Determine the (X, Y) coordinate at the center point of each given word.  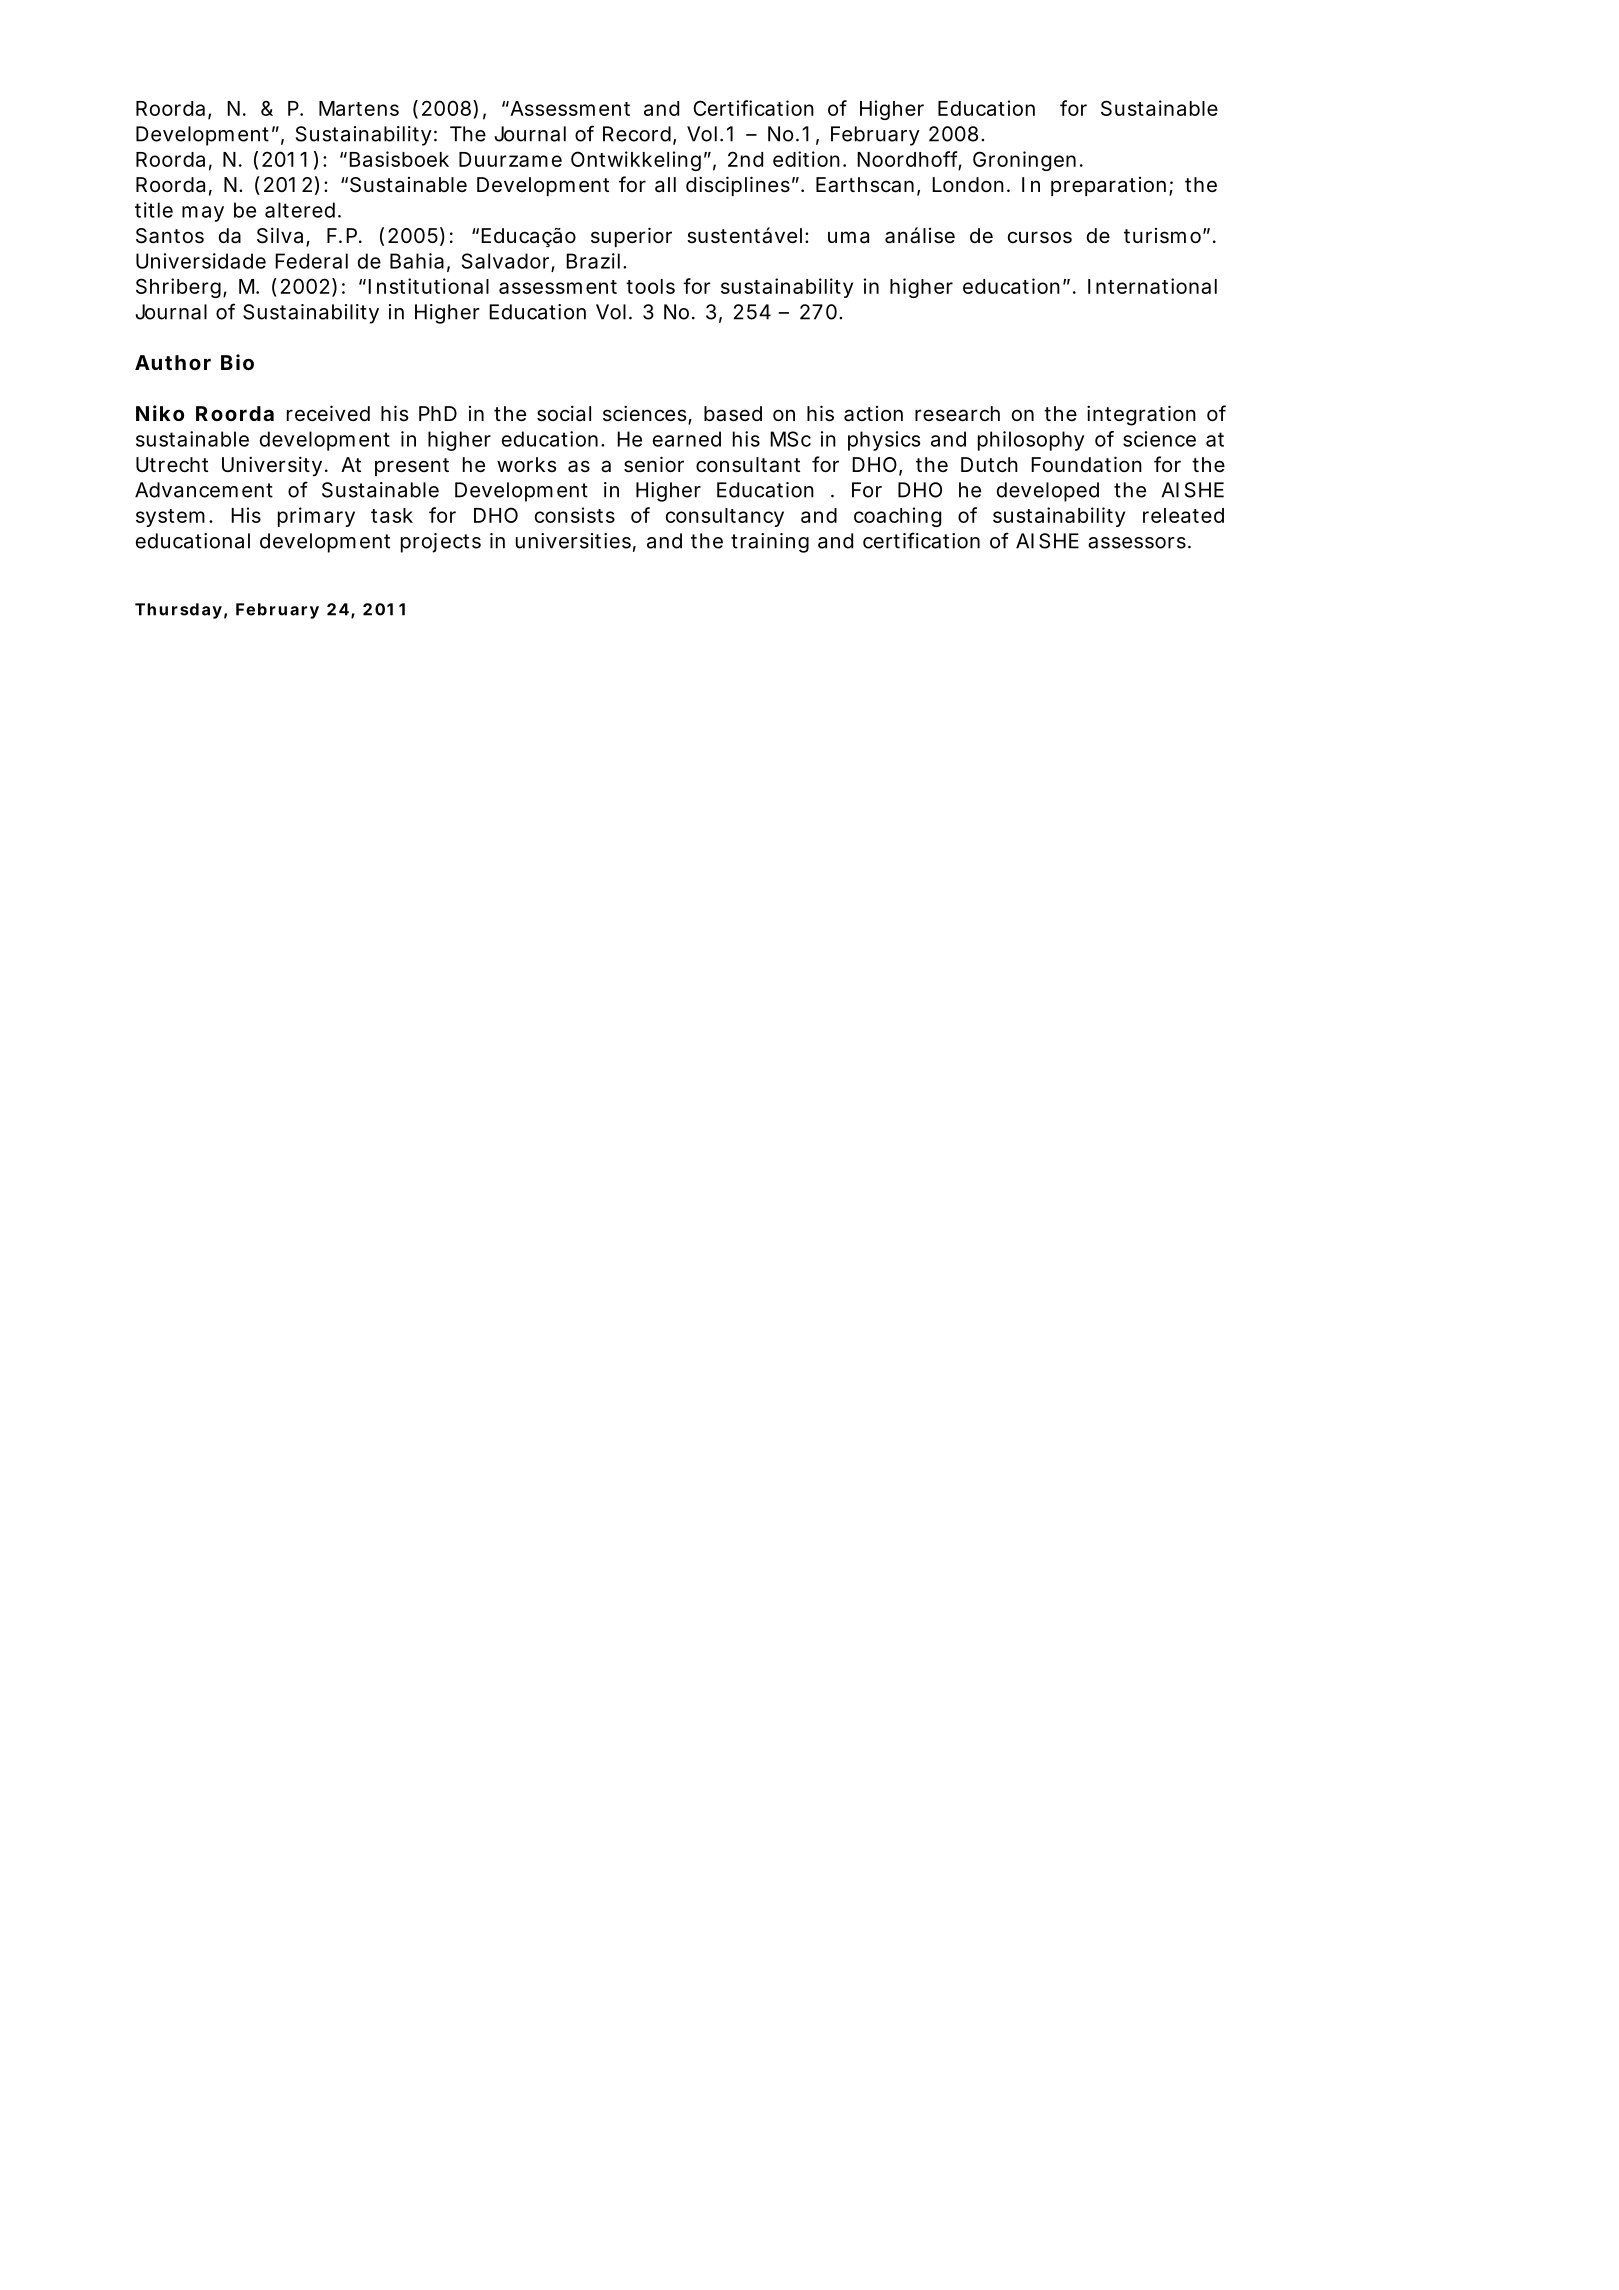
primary (316, 517)
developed (1048, 492)
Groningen (1024, 161)
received (328, 413)
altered (300, 210)
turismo (1162, 236)
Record (637, 134)
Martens (359, 108)
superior (631, 237)
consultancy (725, 517)
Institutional (428, 286)
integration (1141, 415)
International (1152, 286)
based (733, 414)
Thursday (178, 611)
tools (650, 286)
